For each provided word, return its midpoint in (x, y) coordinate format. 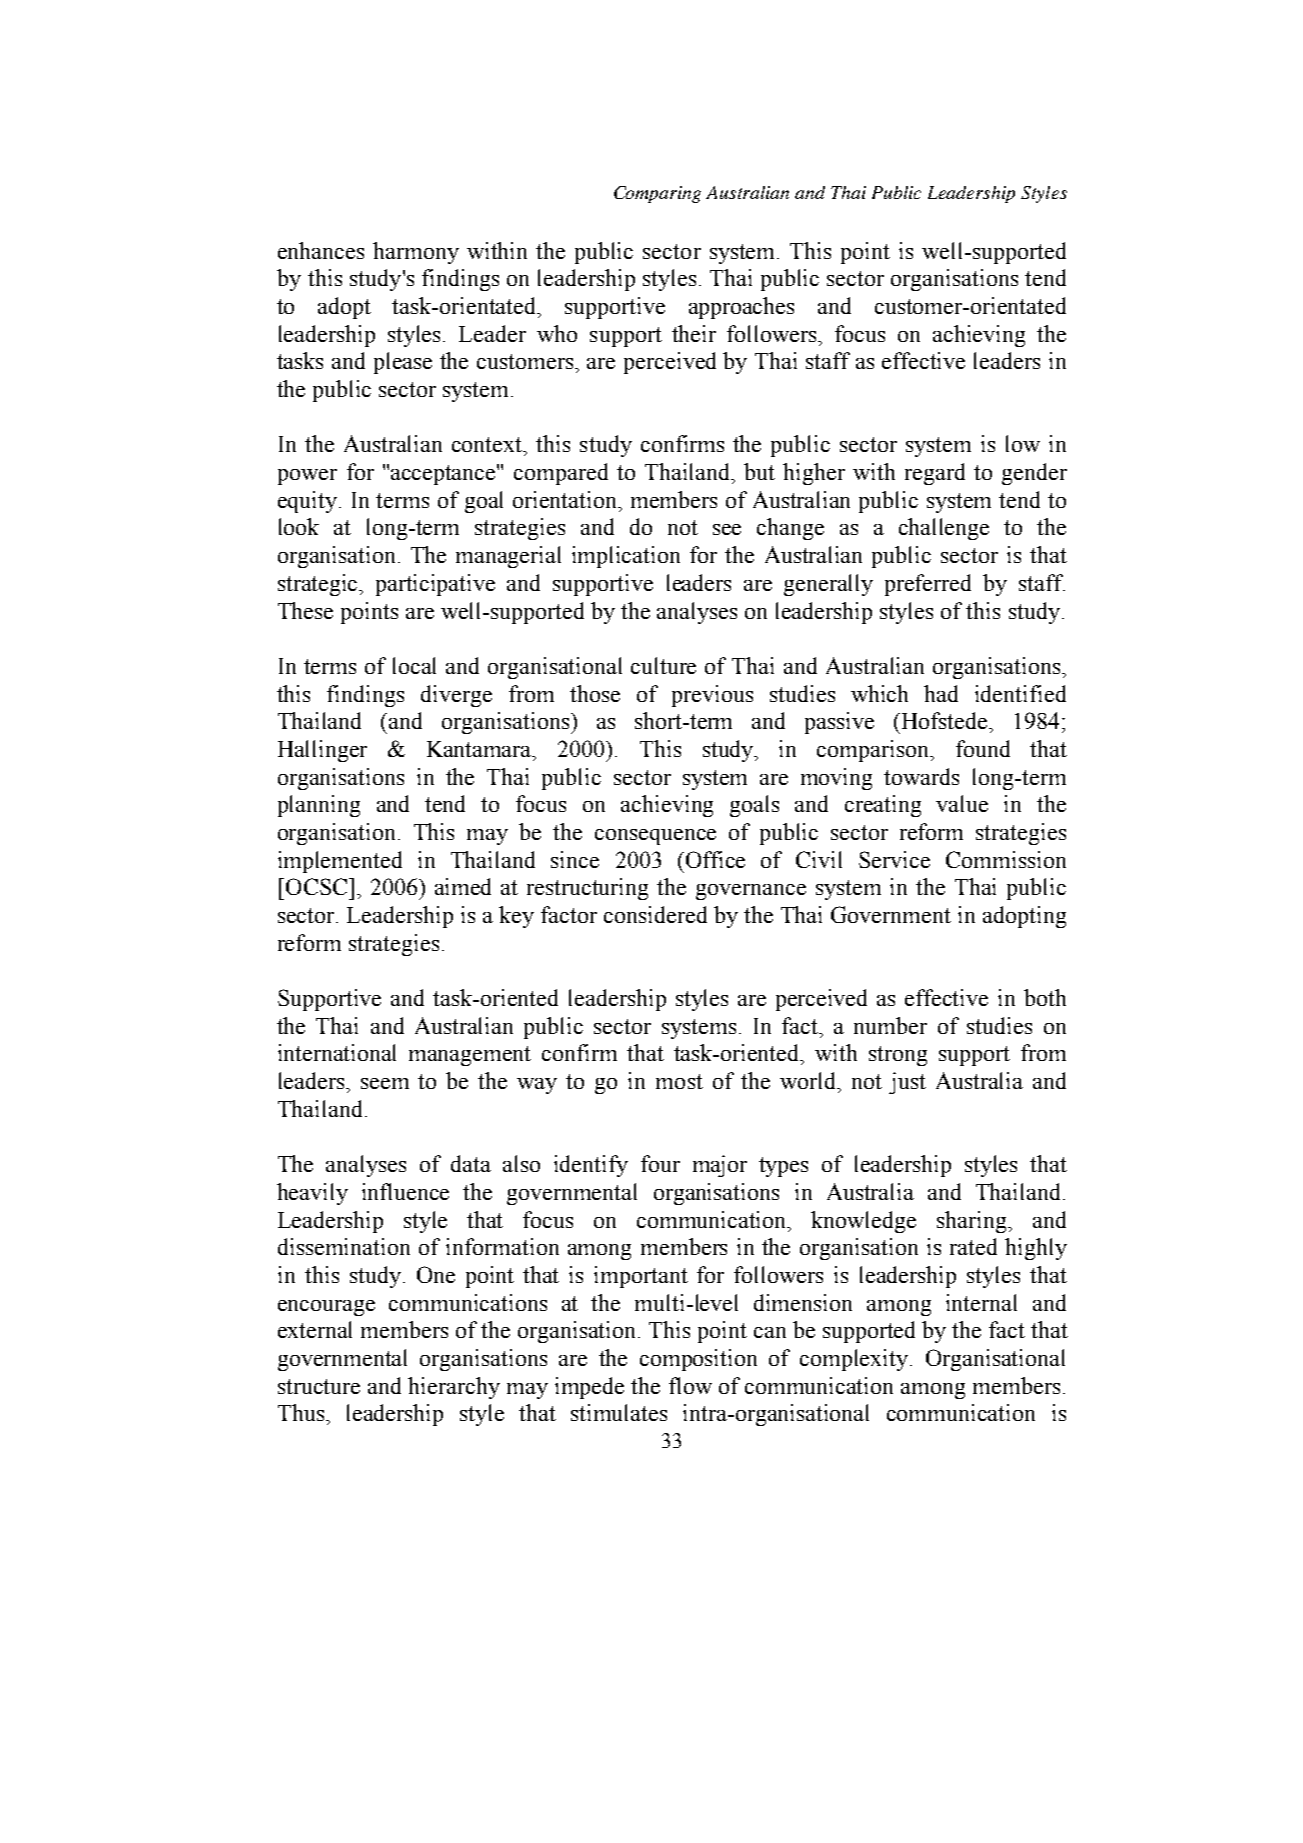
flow (690, 1385)
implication (626, 557)
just (907, 1083)
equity (309, 502)
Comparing (657, 194)
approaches (741, 308)
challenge (944, 529)
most (679, 1081)
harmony (416, 253)
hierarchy (454, 1388)
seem (385, 1083)
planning (319, 806)
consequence (655, 837)
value (962, 803)
